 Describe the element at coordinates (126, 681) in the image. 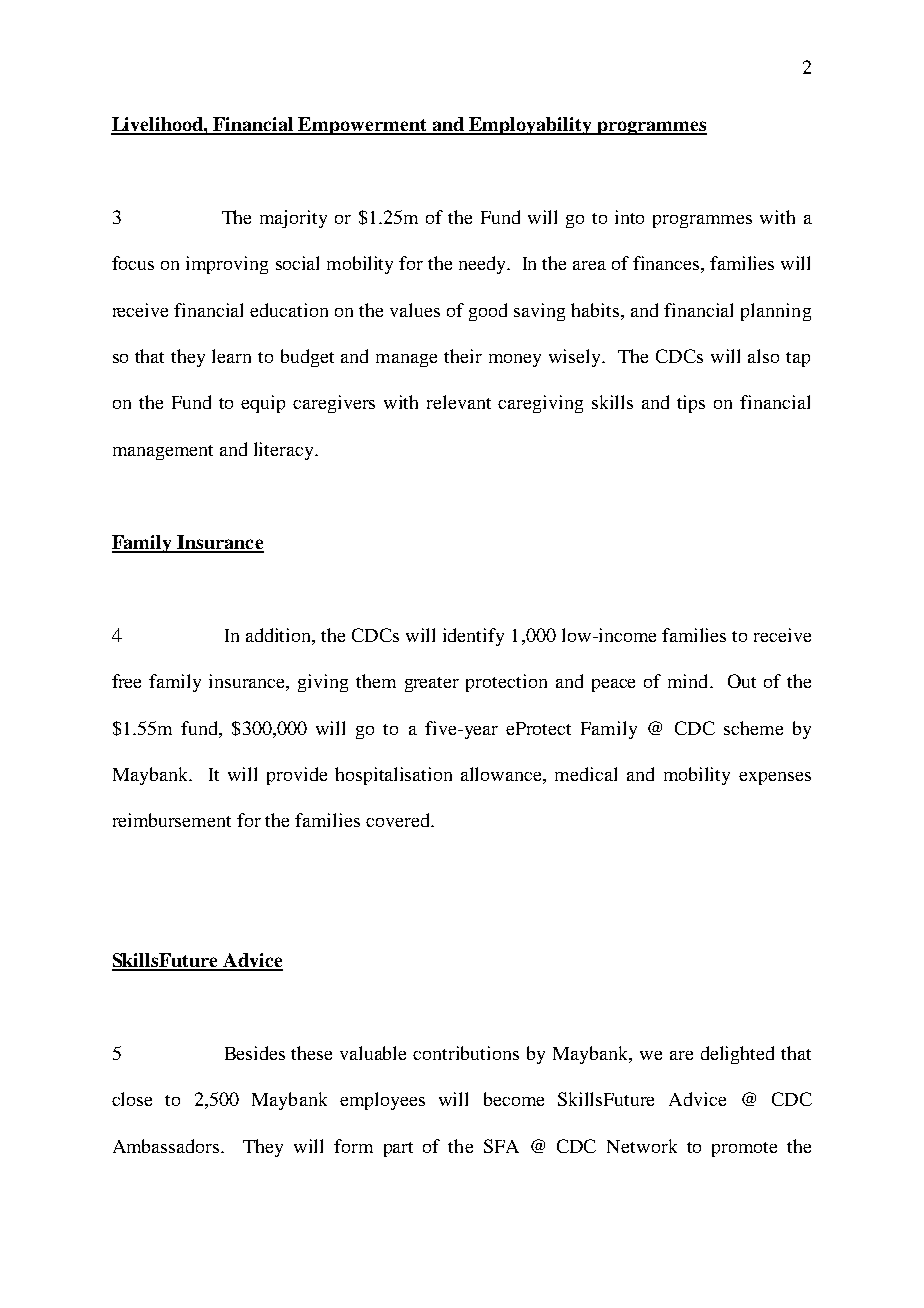

I see `free` at that location.
